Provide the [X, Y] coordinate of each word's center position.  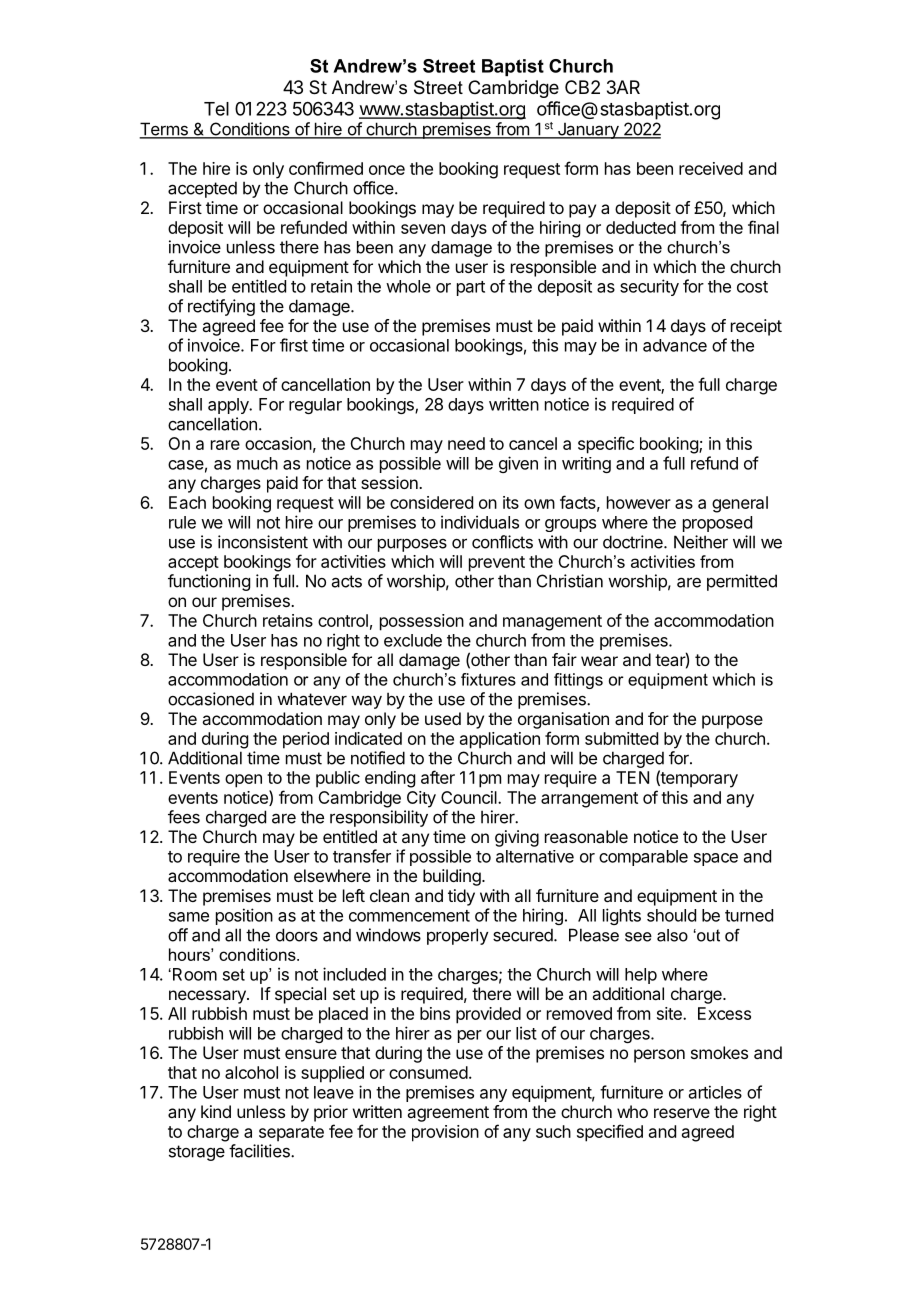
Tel [216, 109]
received [711, 168]
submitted [621, 738]
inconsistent [263, 542]
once [387, 170]
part [471, 288]
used [443, 718]
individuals [480, 522]
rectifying [221, 307]
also [672, 935]
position [244, 916]
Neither [701, 542]
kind [216, 1111]
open [243, 781]
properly [458, 936]
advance [675, 345]
